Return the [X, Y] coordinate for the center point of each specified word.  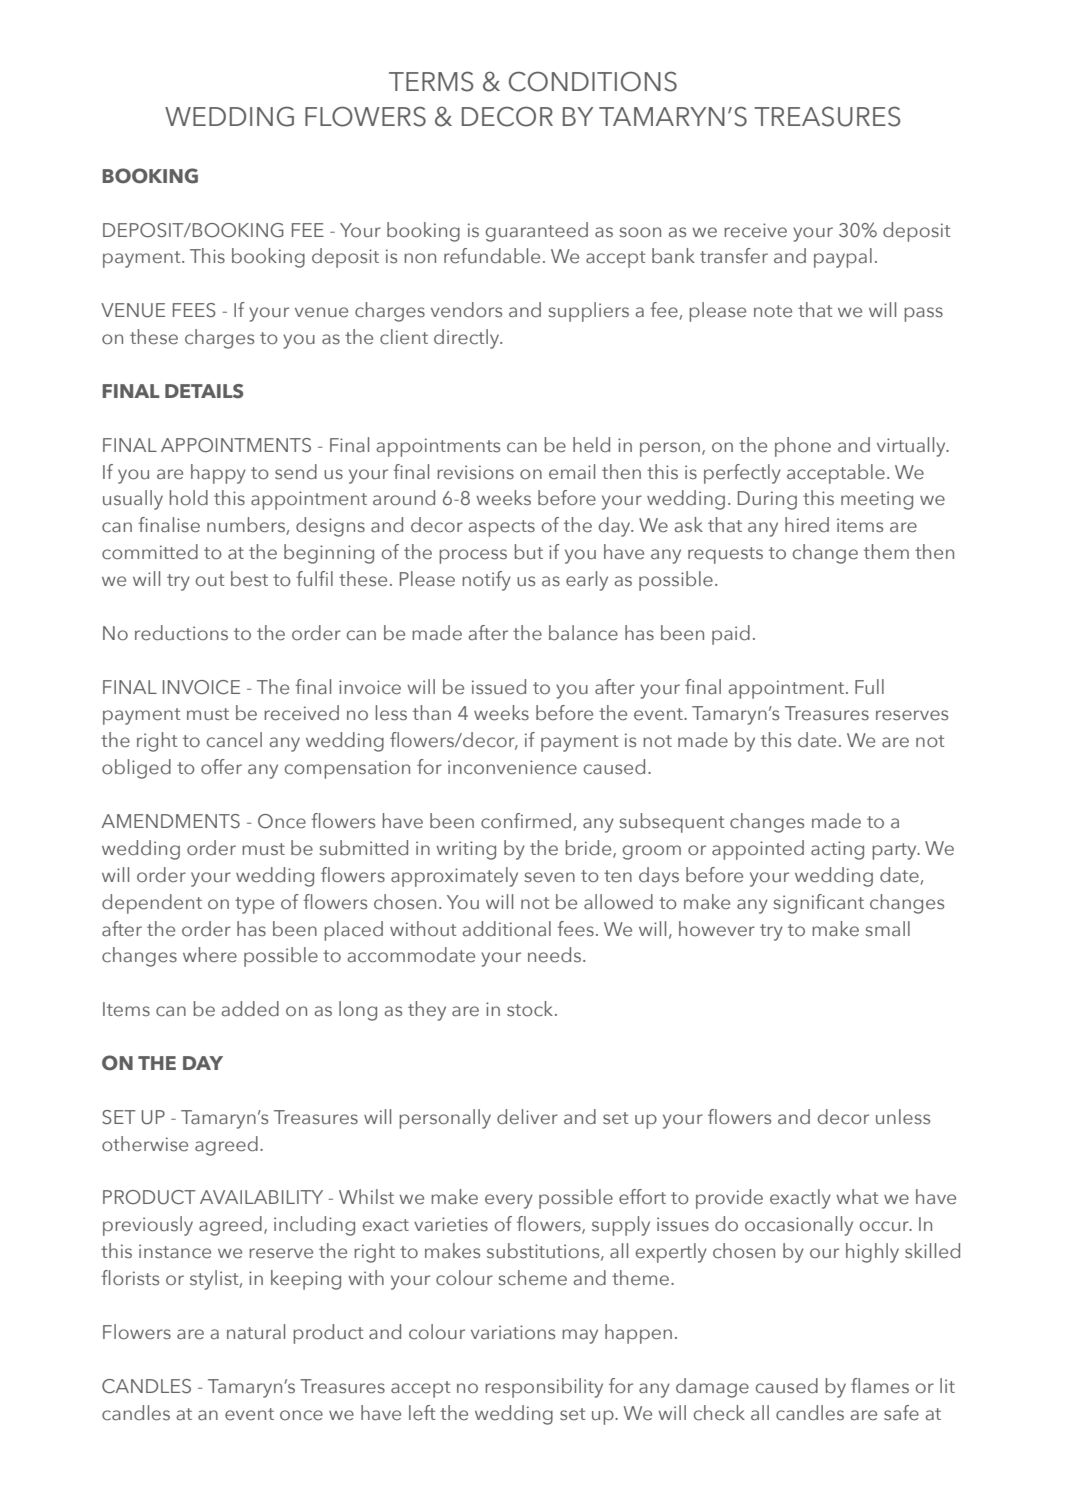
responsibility [544, 1388]
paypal [843, 258]
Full [869, 686]
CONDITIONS [593, 81]
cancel [234, 740]
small [887, 929]
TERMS [431, 81]
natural [256, 1332]
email [572, 472]
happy [218, 474]
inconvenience [512, 767]
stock [531, 1009]
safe [901, 1413]
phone [803, 447]
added [250, 1009]
